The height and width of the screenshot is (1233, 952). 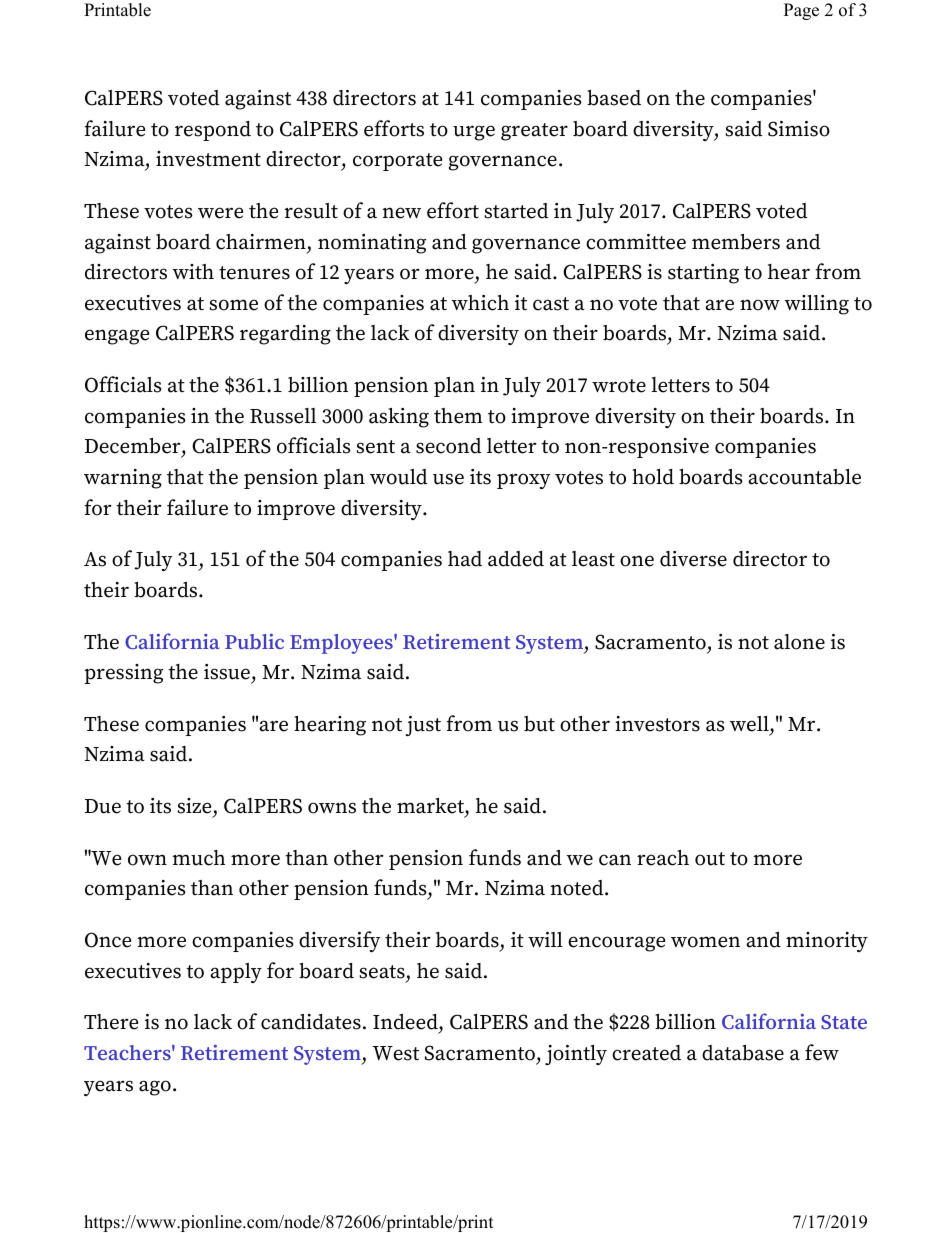 What do you see at coordinates (396, 1053) in the screenshot?
I see `West` at bounding box center [396, 1053].
